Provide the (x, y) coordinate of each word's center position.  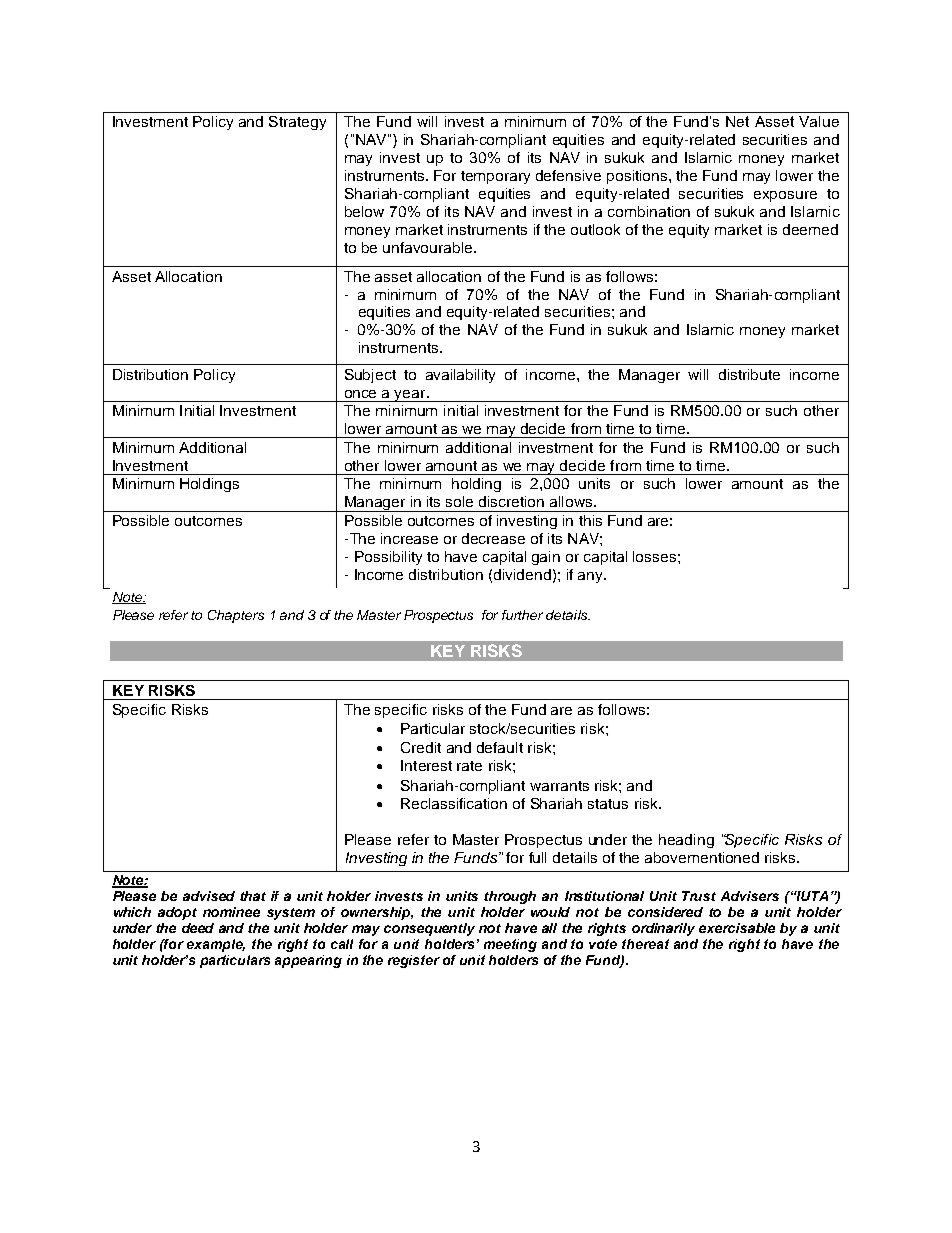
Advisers (750, 896)
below (364, 211)
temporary (495, 177)
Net (737, 121)
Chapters (236, 616)
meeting (510, 945)
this (590, 520)
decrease (493, 538)
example (216, 945)
